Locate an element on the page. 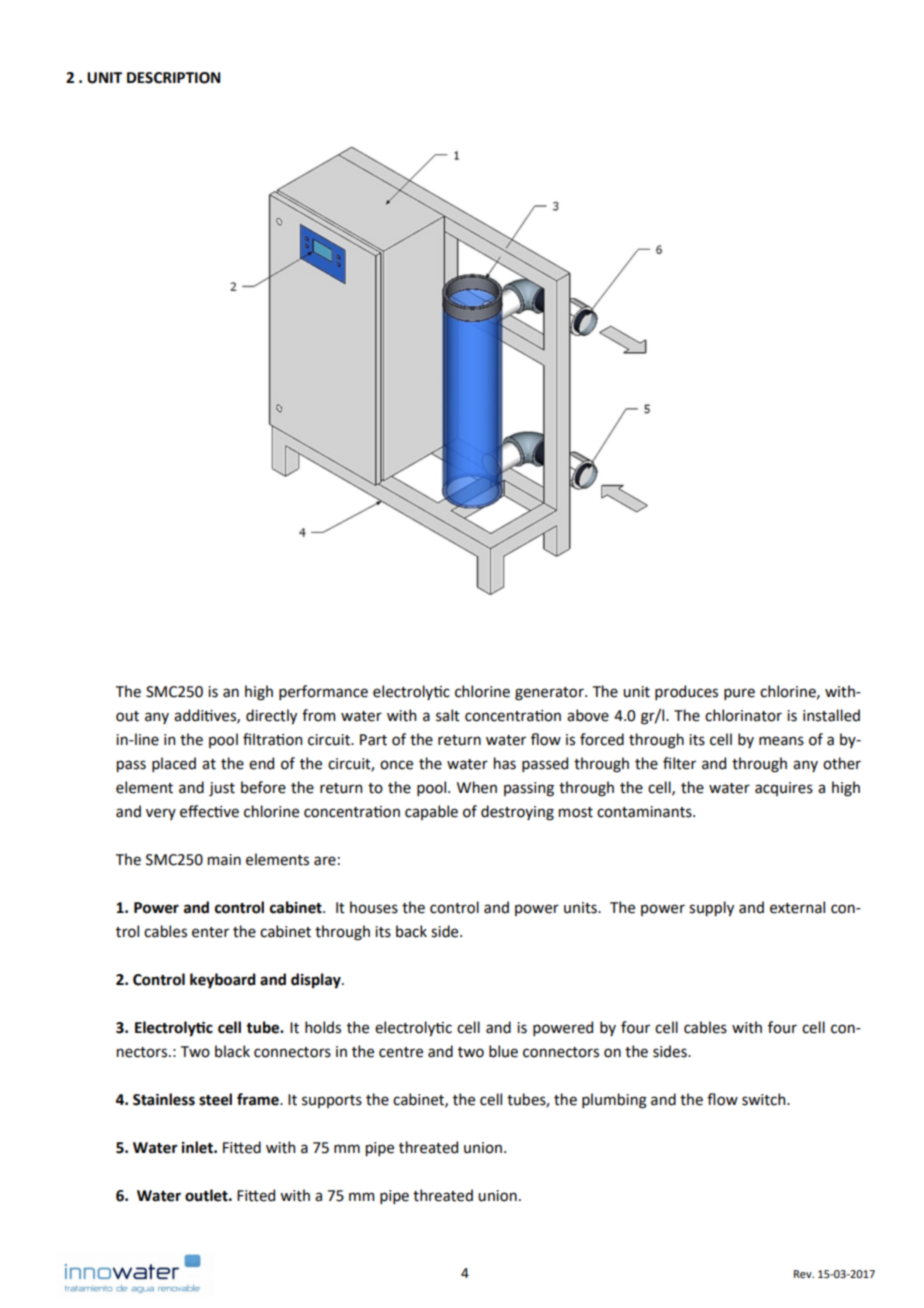 The width and height of the page is (924, 1308). has is located at coordinates (505, 763).
